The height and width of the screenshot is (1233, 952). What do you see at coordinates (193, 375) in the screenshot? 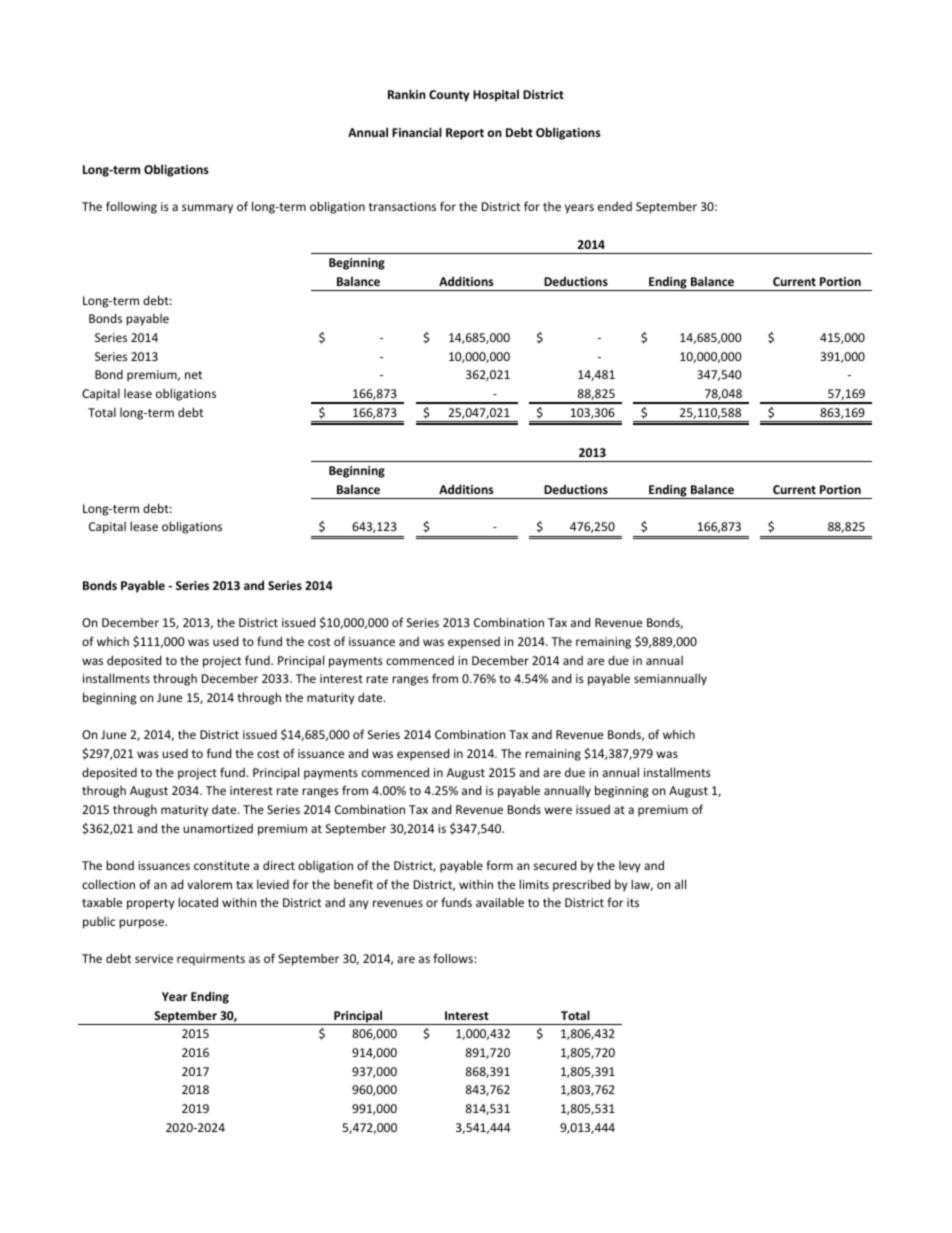
I see `net` at bounding box center [193, 375].
